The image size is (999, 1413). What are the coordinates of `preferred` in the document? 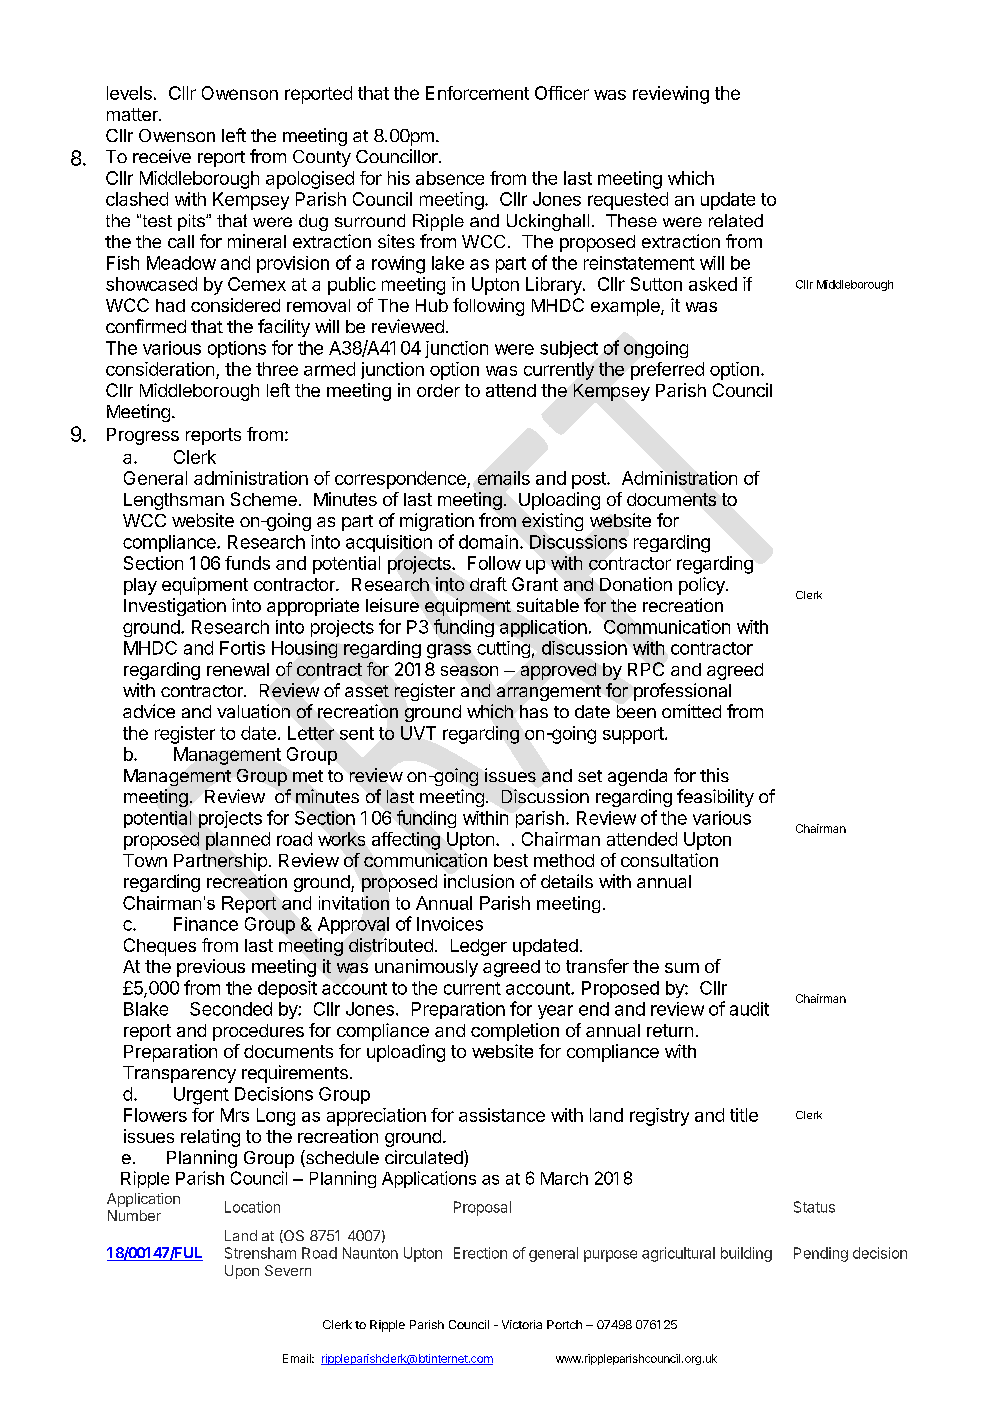 It's located at (667, 371).
